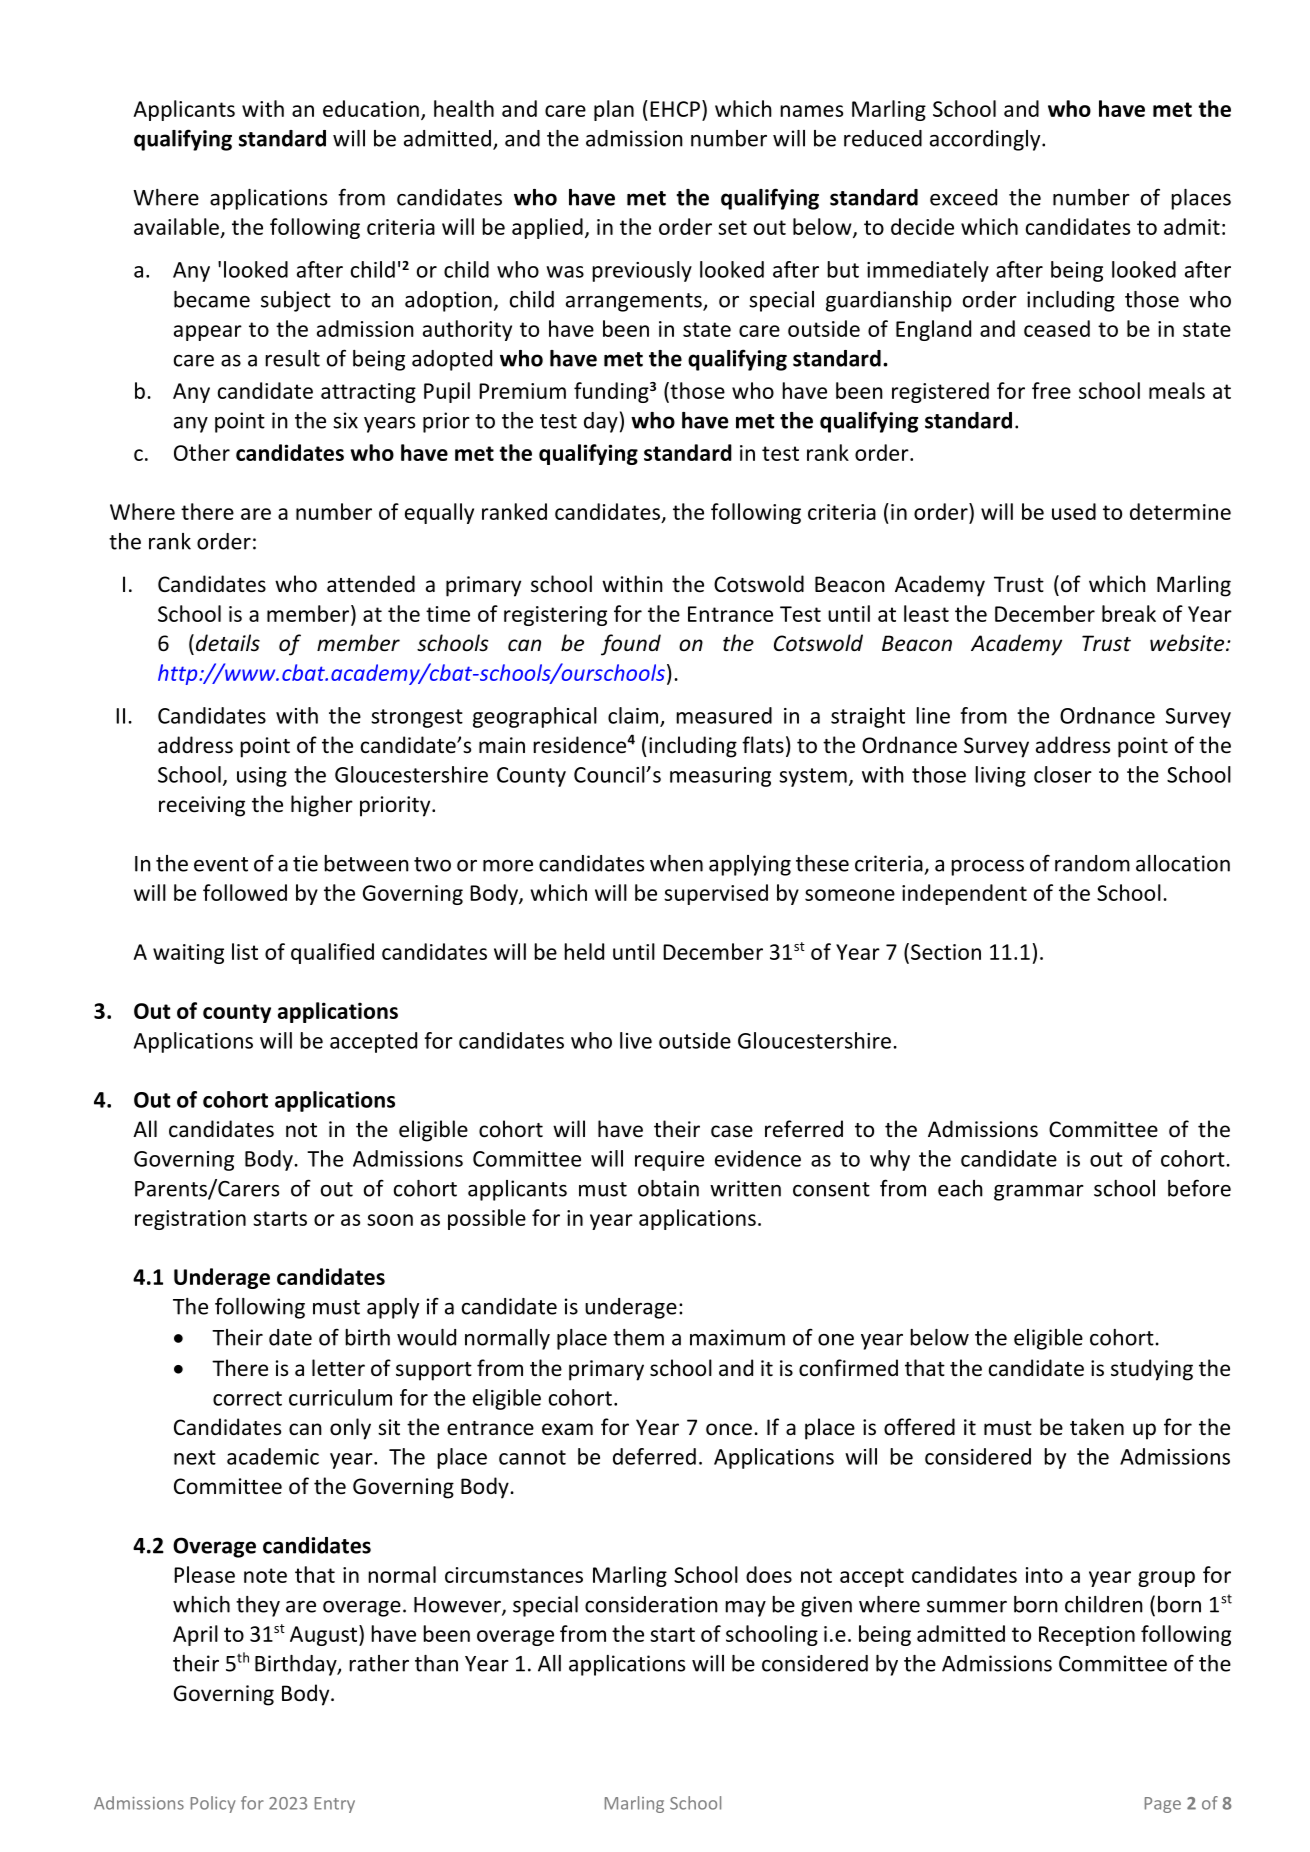  What do you see at coordinates (986, 140) in the screenshot?
I see `accordingly` at bounding box center [986, 140].
